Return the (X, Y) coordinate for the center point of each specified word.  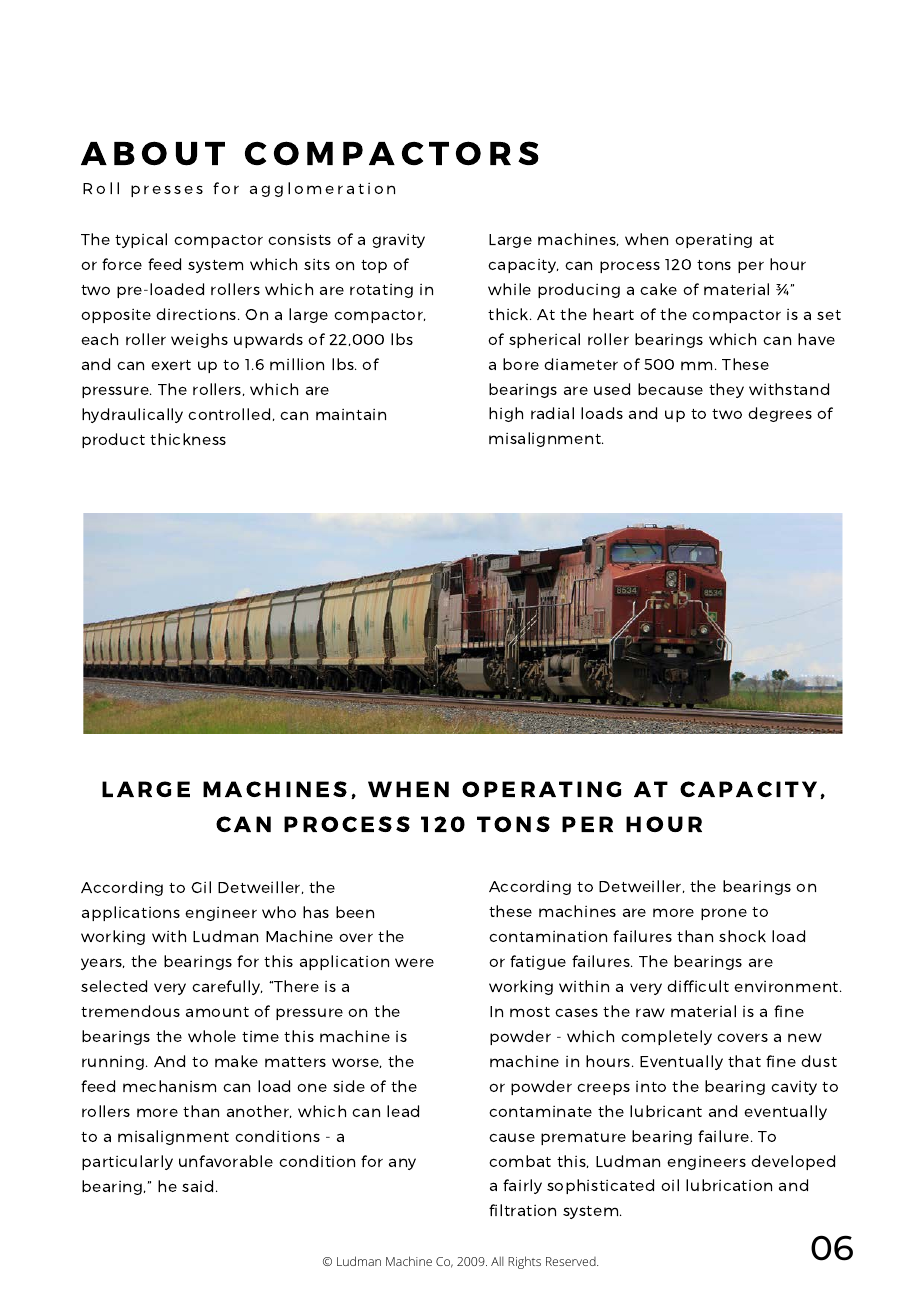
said (197, 1186)
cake (658, 289)
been (355, 912)
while (509, 289)
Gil (201, 887)
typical (141, 240)
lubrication (729, 1185)
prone (724, 914)
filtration (522, 1210)
